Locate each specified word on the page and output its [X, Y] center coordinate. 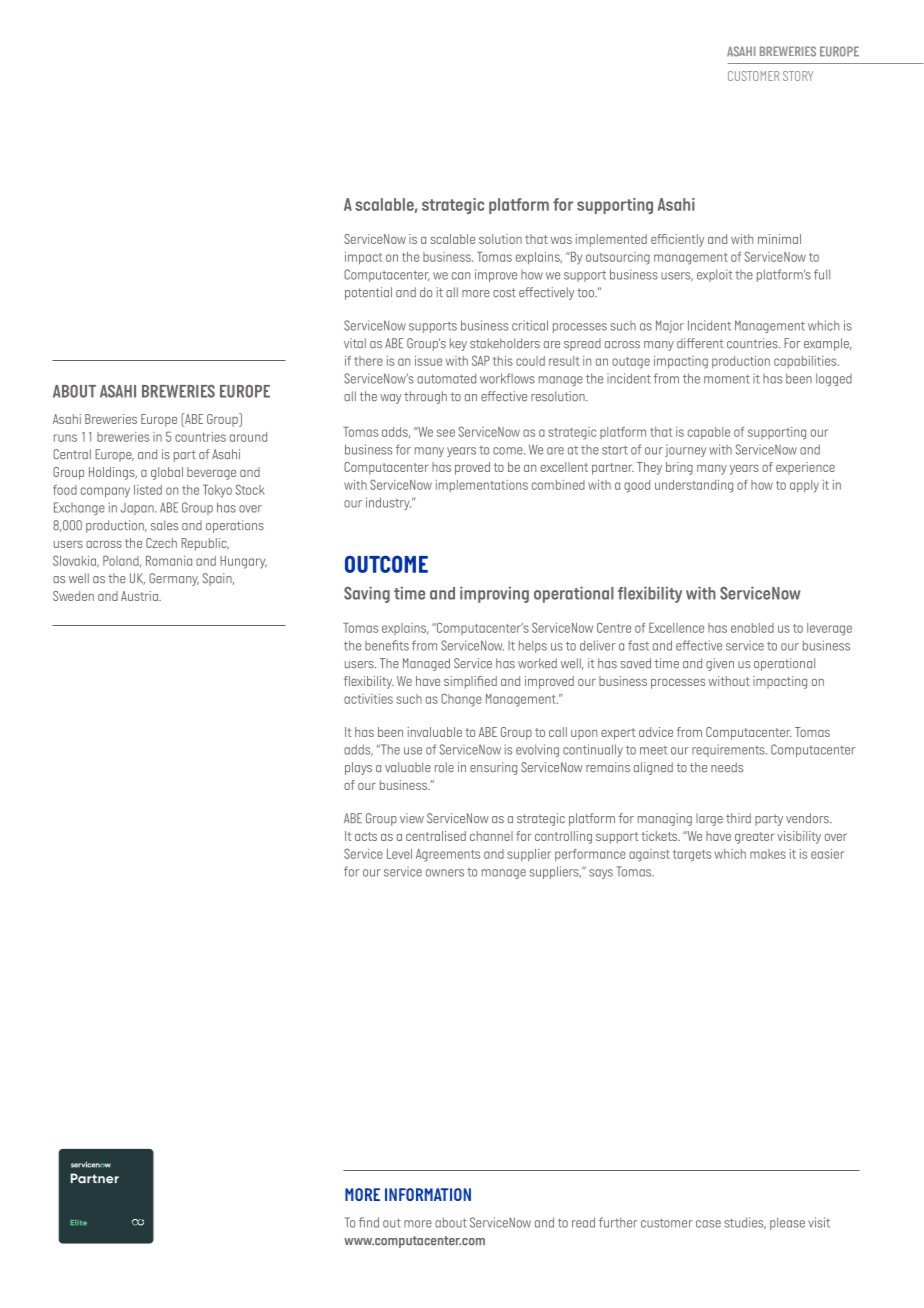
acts [366, 836]
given [720, 664]
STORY [798, 76]
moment [727, 379]
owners [445, 873]
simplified [470, 682]
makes [768, 854]
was [561, 240]
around [248, 437]
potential [368, 293]
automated [446, 378]
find [369, 1222]
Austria [140, 596]
